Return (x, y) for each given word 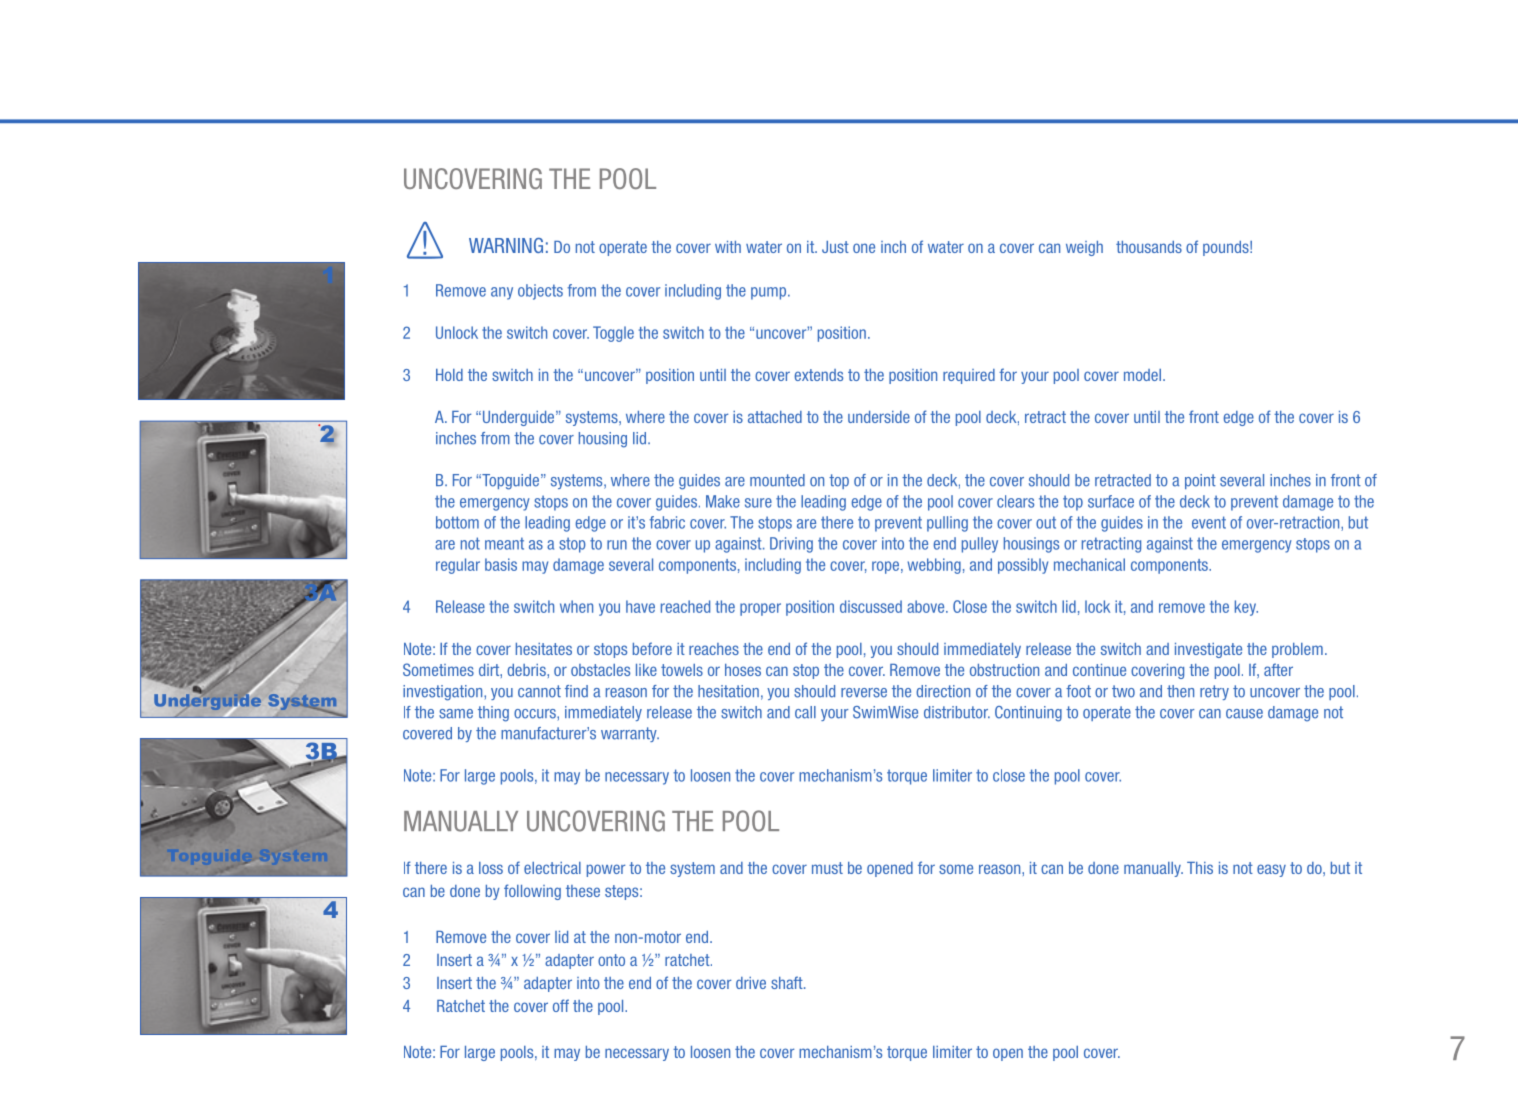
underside (879, 417)
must (827, 868)
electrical (552, 868)
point (1200, 481)
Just (835, 247)
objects (540, 292)
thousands (1149, 247)
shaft (788, 982)
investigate (1208, 650)
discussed (871, 606)
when (576, 606)
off (561, 1005)
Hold (449, 375)
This (1200, 868)
